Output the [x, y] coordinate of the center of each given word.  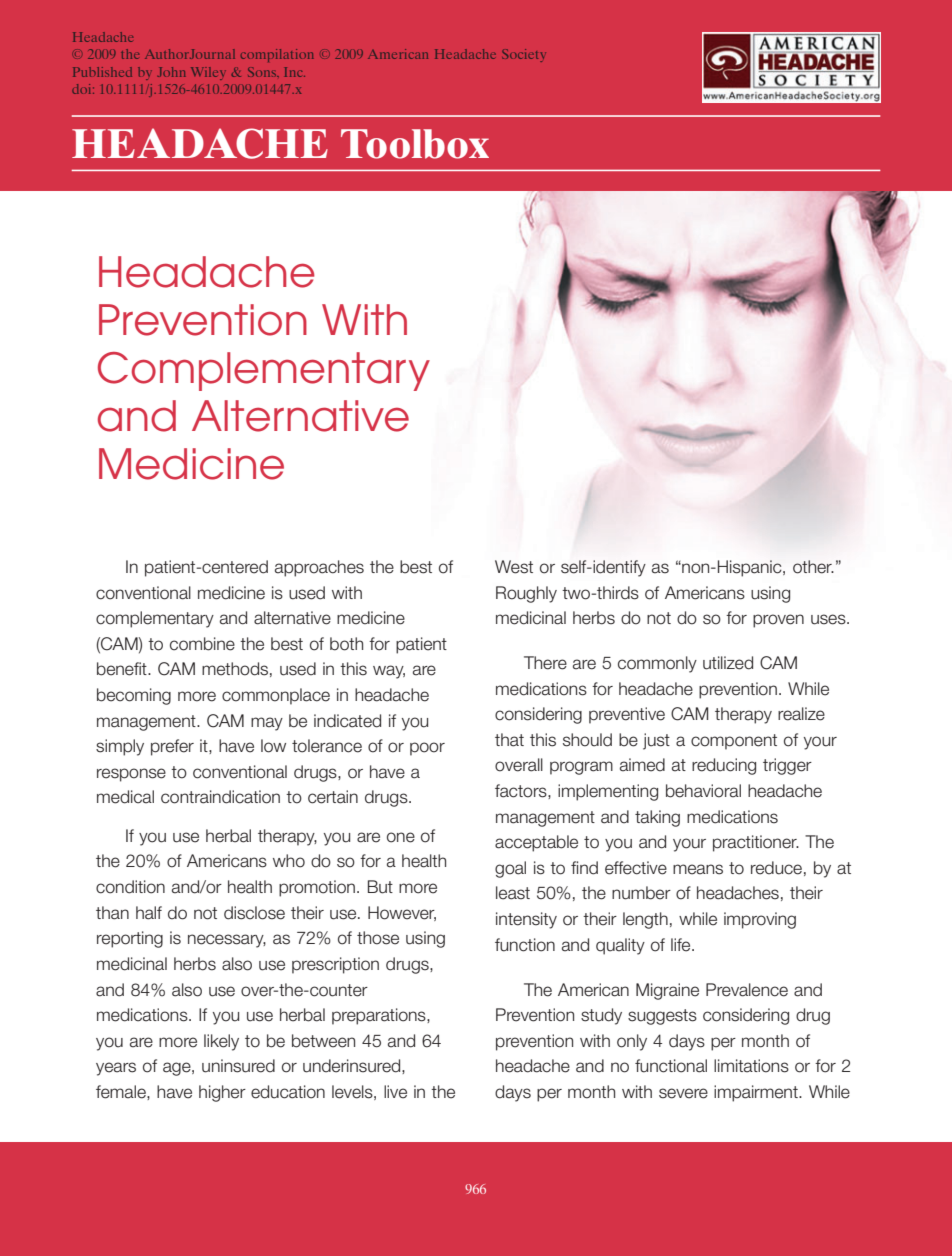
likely [221, 1042]
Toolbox [415, 144]
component [734, 742]
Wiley [208, 73]
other [813, 567]
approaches [319, 568]
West [514, 567]
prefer [172, 747]
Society [524, 55]
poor [427, 749]
